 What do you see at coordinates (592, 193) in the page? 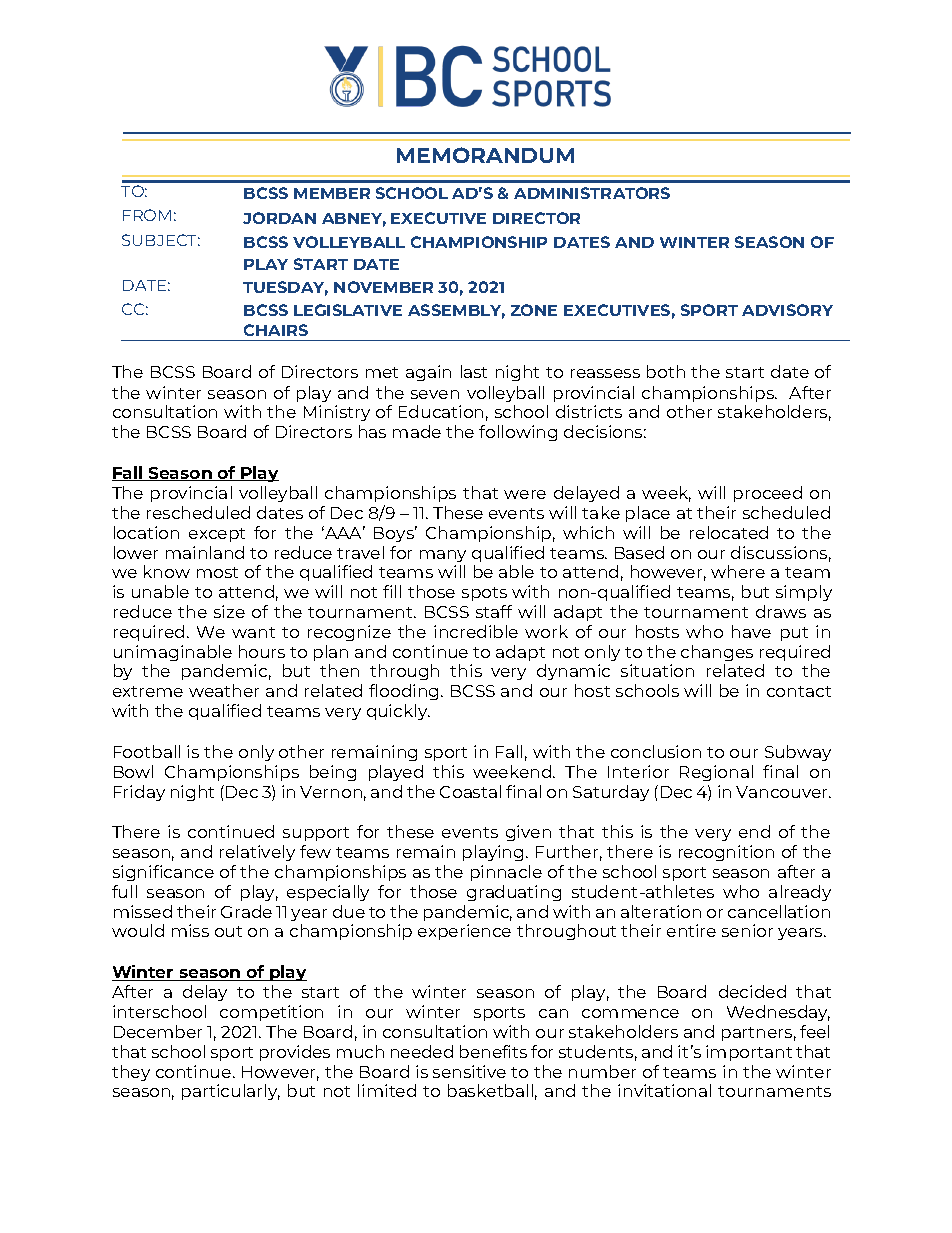
I see `ADMINISTRATORS` at bounding box center [592, 193].
